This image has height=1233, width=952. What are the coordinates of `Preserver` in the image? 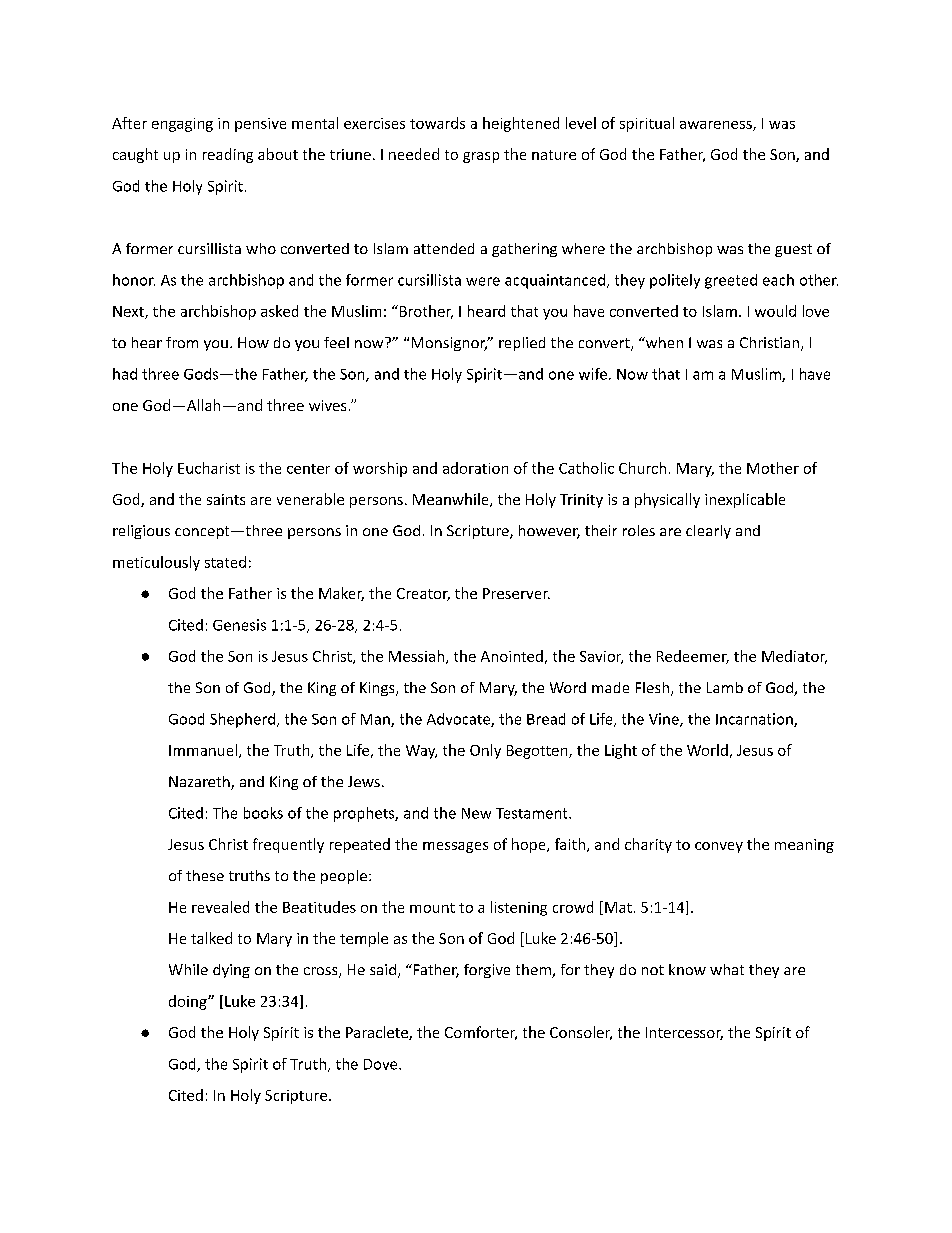 It's located at (516, 593).
